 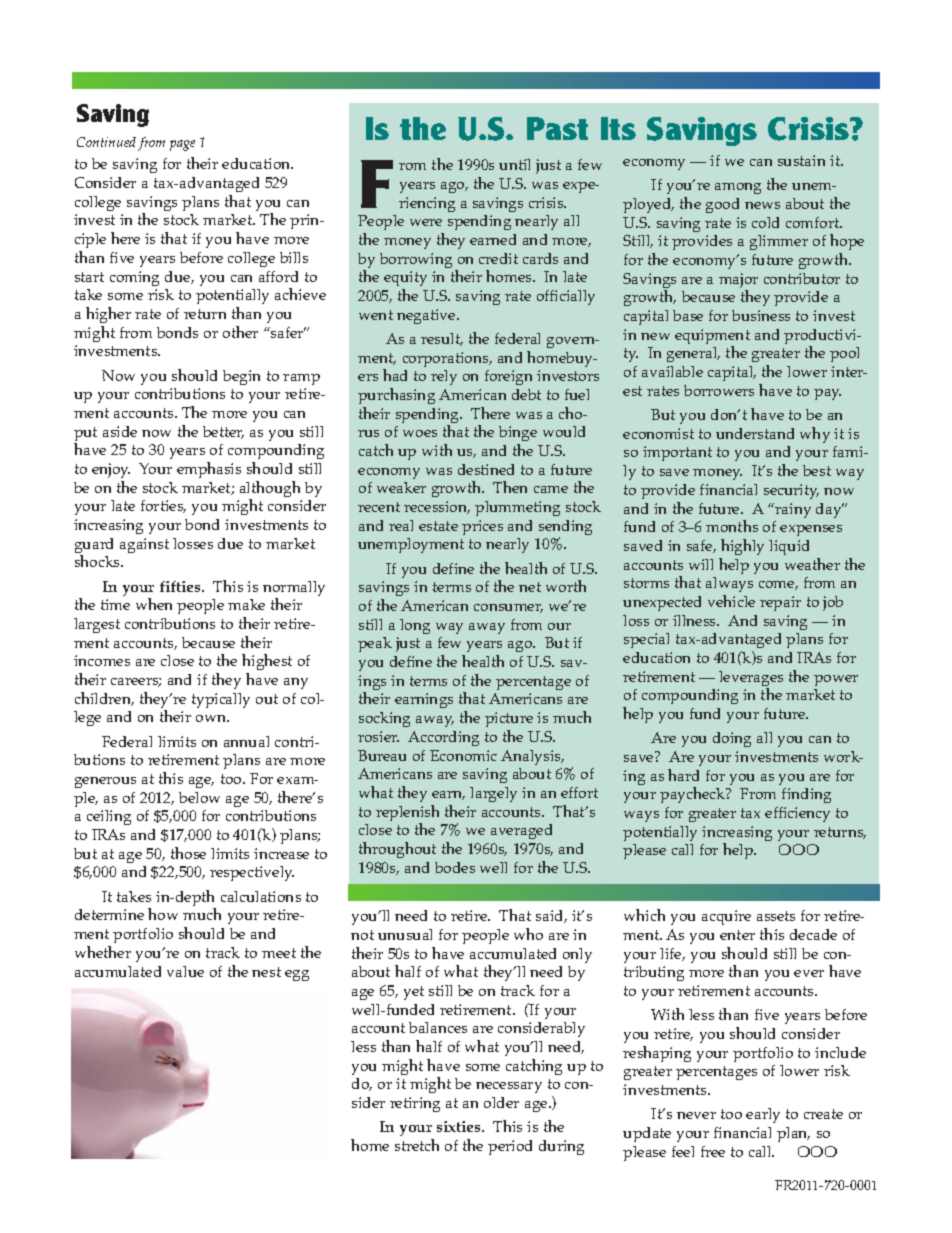 I want to click on page, so click(x=182, y=145).
